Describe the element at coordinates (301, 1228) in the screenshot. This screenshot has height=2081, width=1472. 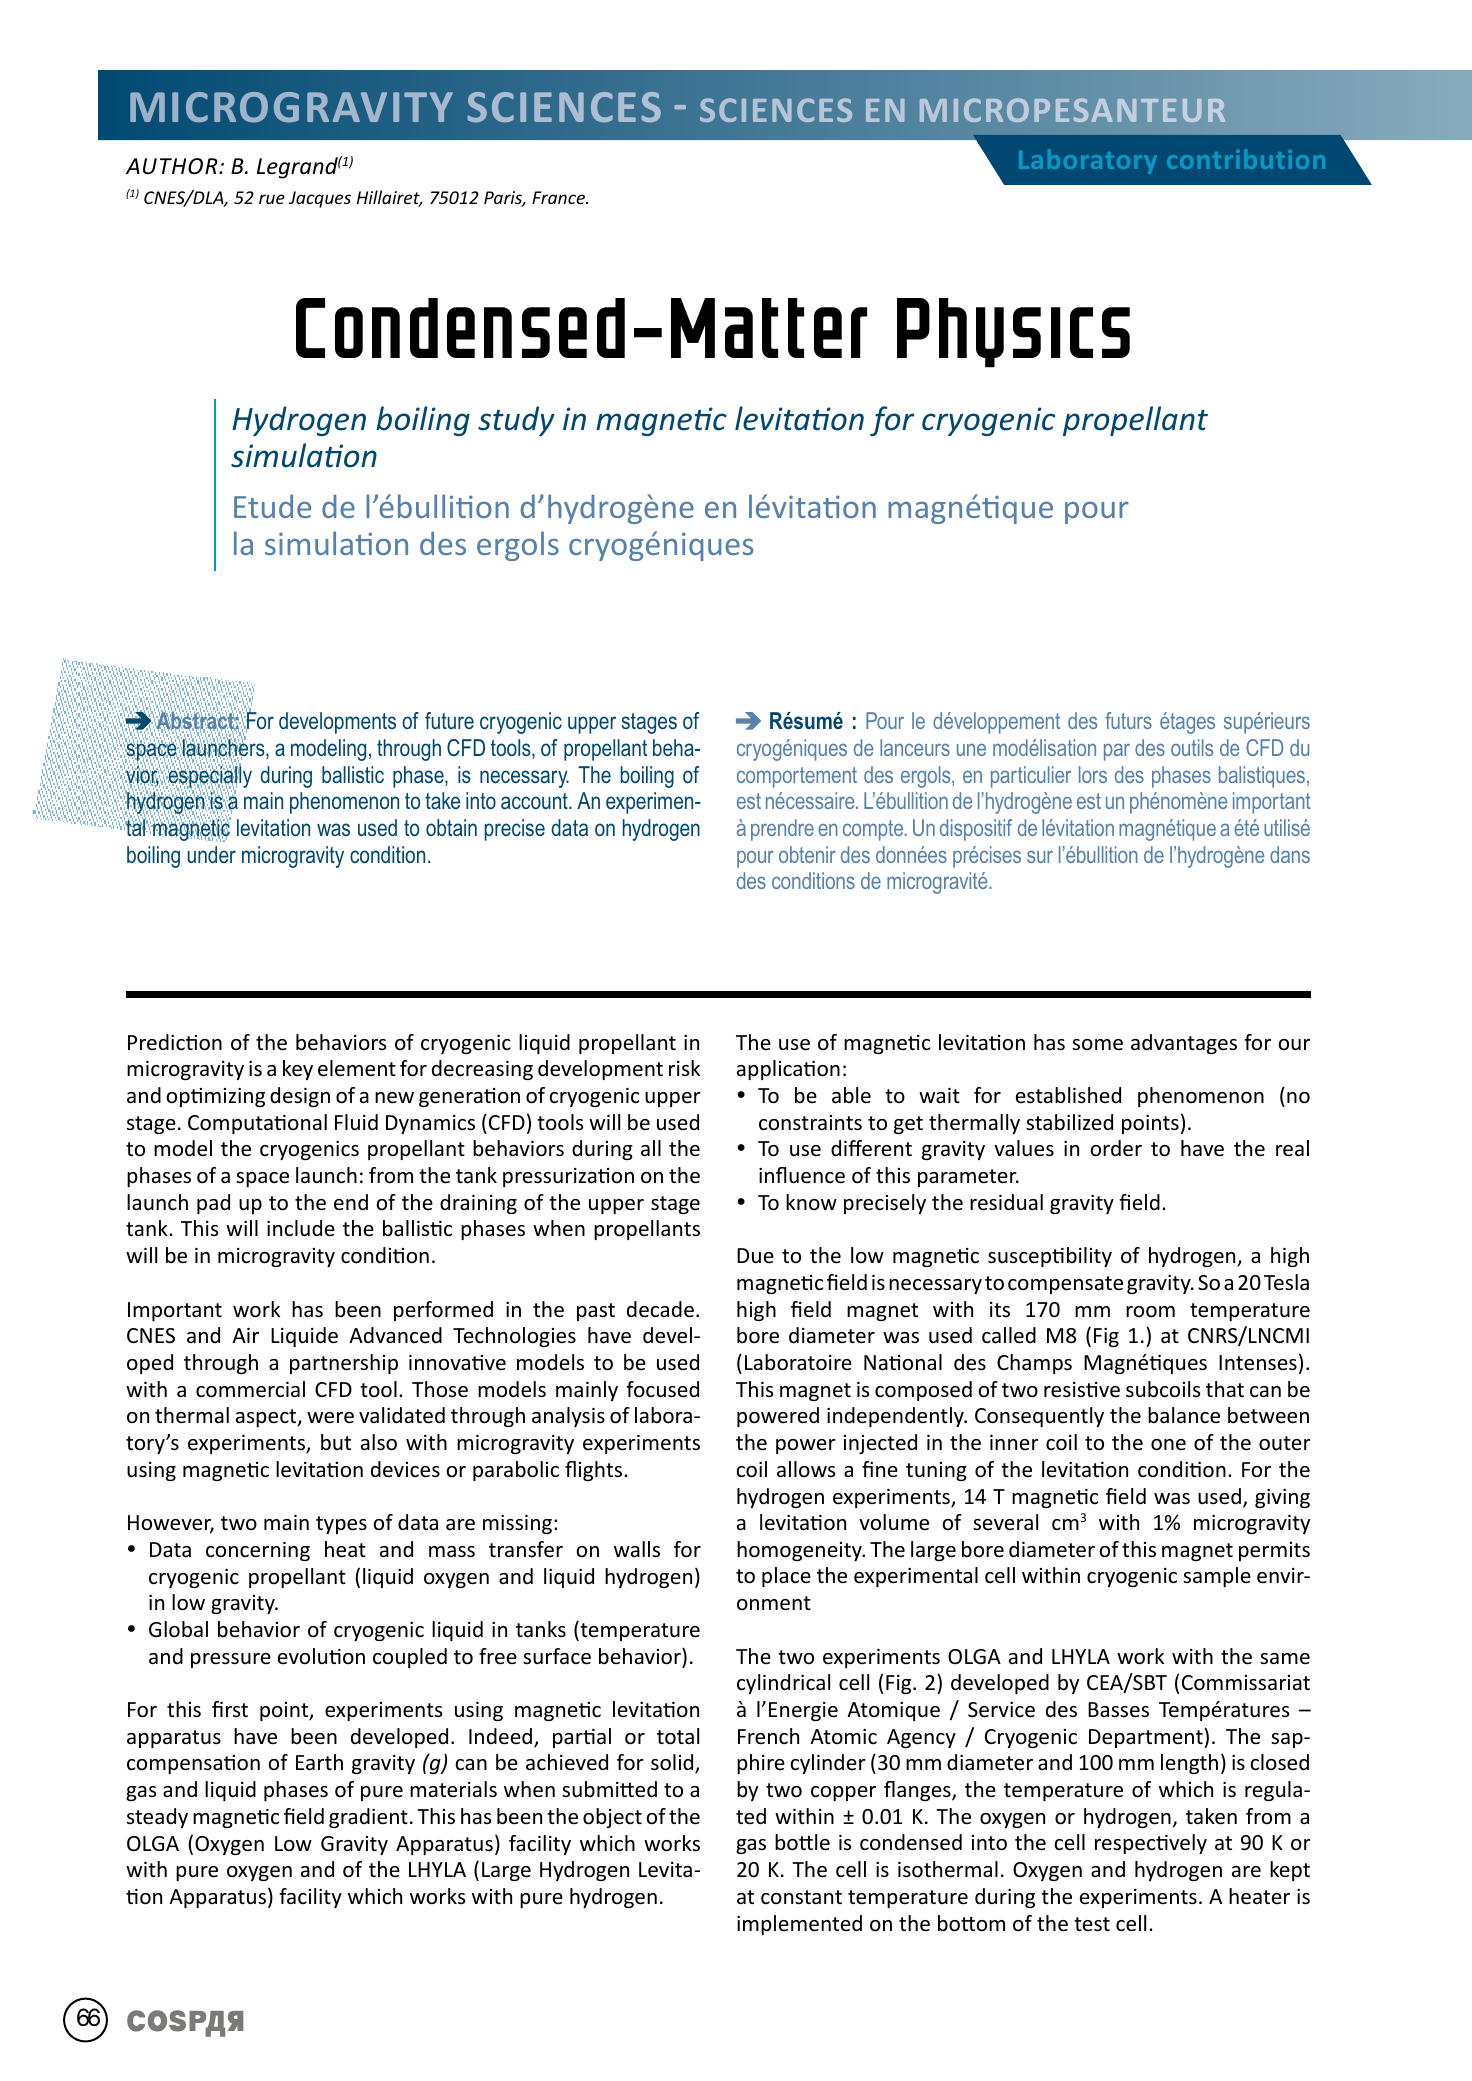
I see `include` at that location.
